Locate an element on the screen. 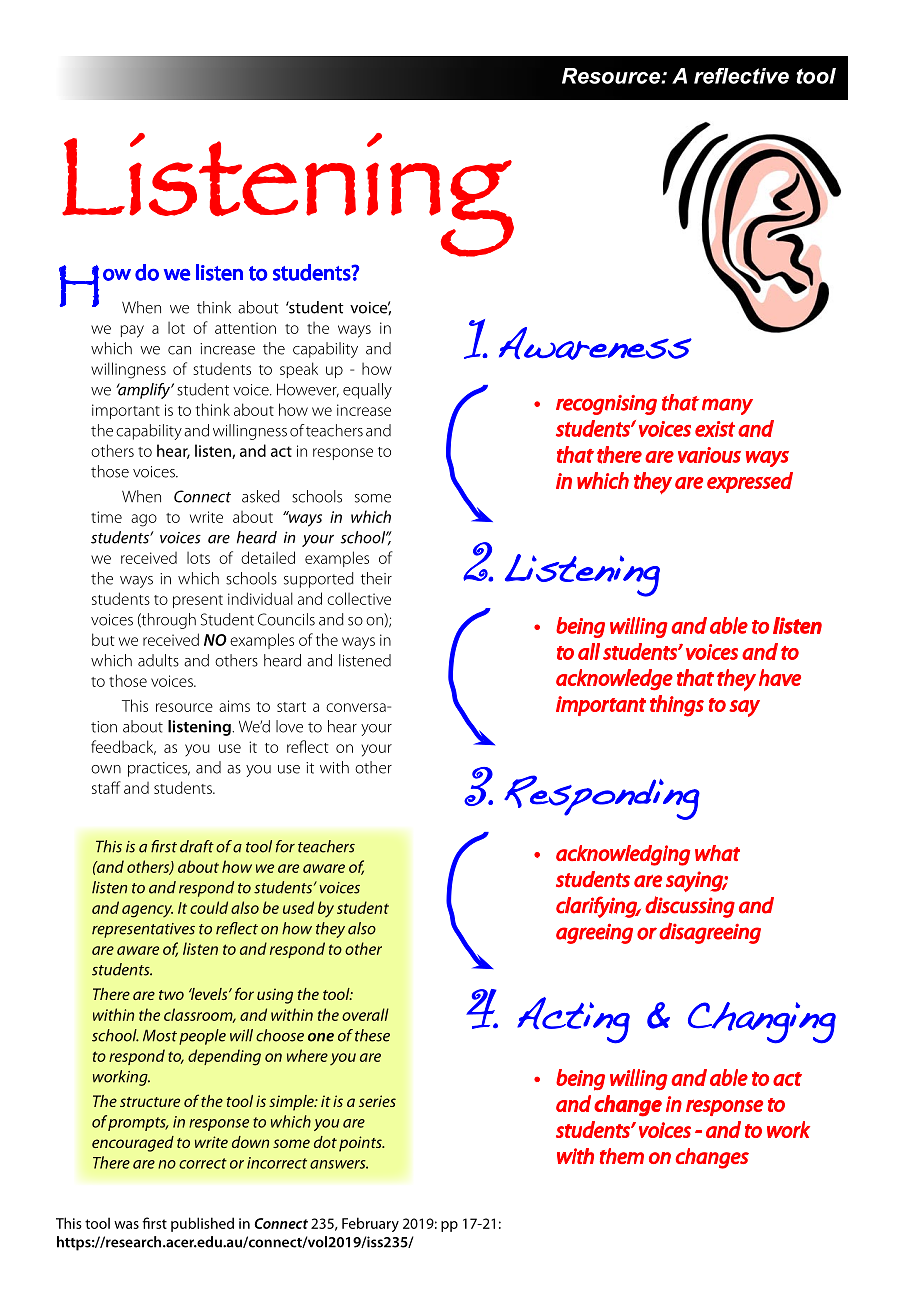 This screenshot has width=924, height=1308. love is located at coordinates (289, 726).
